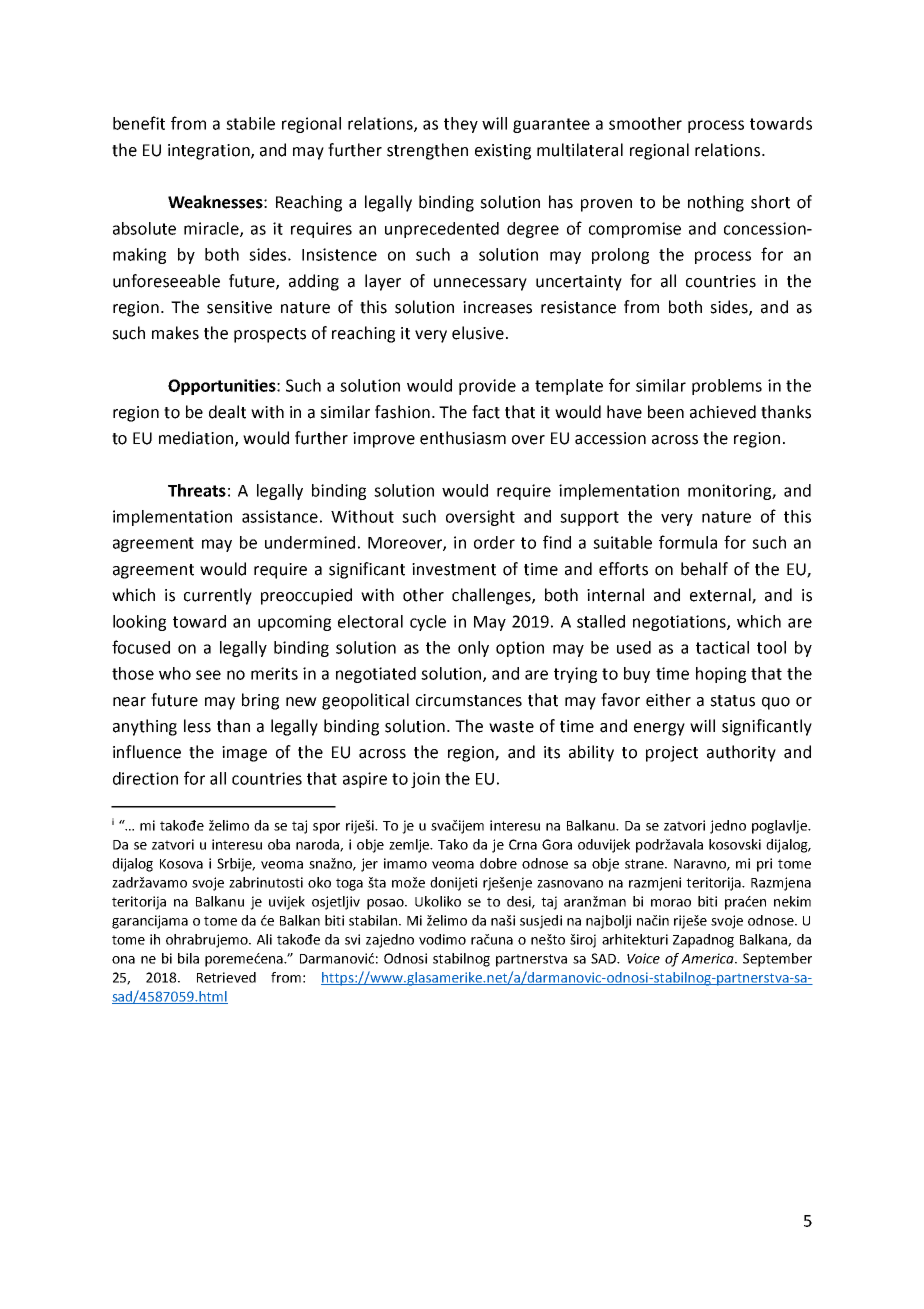 The image size is (924, 1309). What do you see at coordinates (427, 151) in the page?
I see `strengthen` at bounding box center [427, 151].
